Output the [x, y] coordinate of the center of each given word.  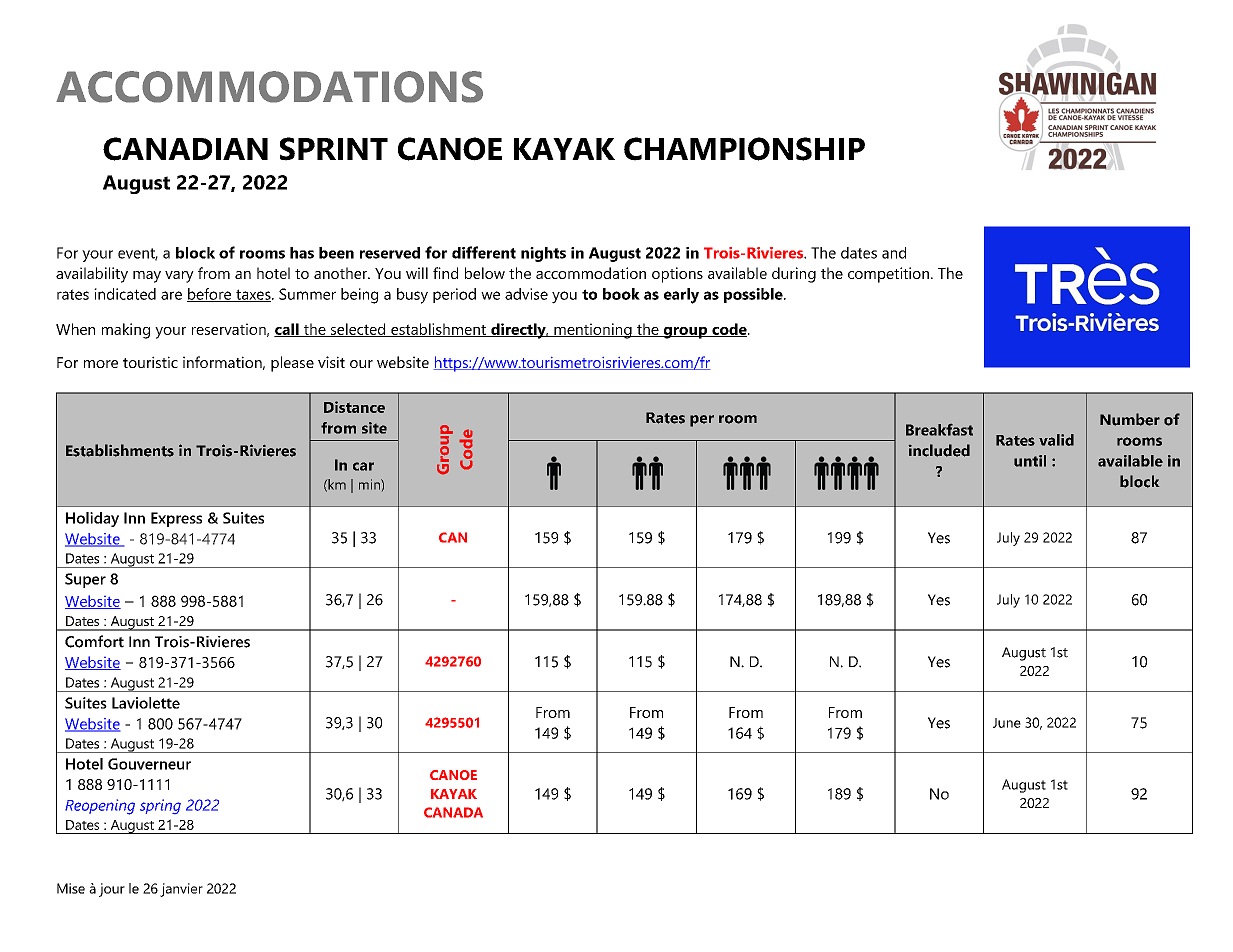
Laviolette [146, 703]
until [1030, 461]
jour [112, 890]
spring [160, 806]
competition [888, 275]
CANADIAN [185, 149]
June [1007, 723]
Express [176, 519]
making [126, 331]
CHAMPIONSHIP [744, 149]
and [894, 253]
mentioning [593, 331]
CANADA [453, 812]
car [363, 466]
